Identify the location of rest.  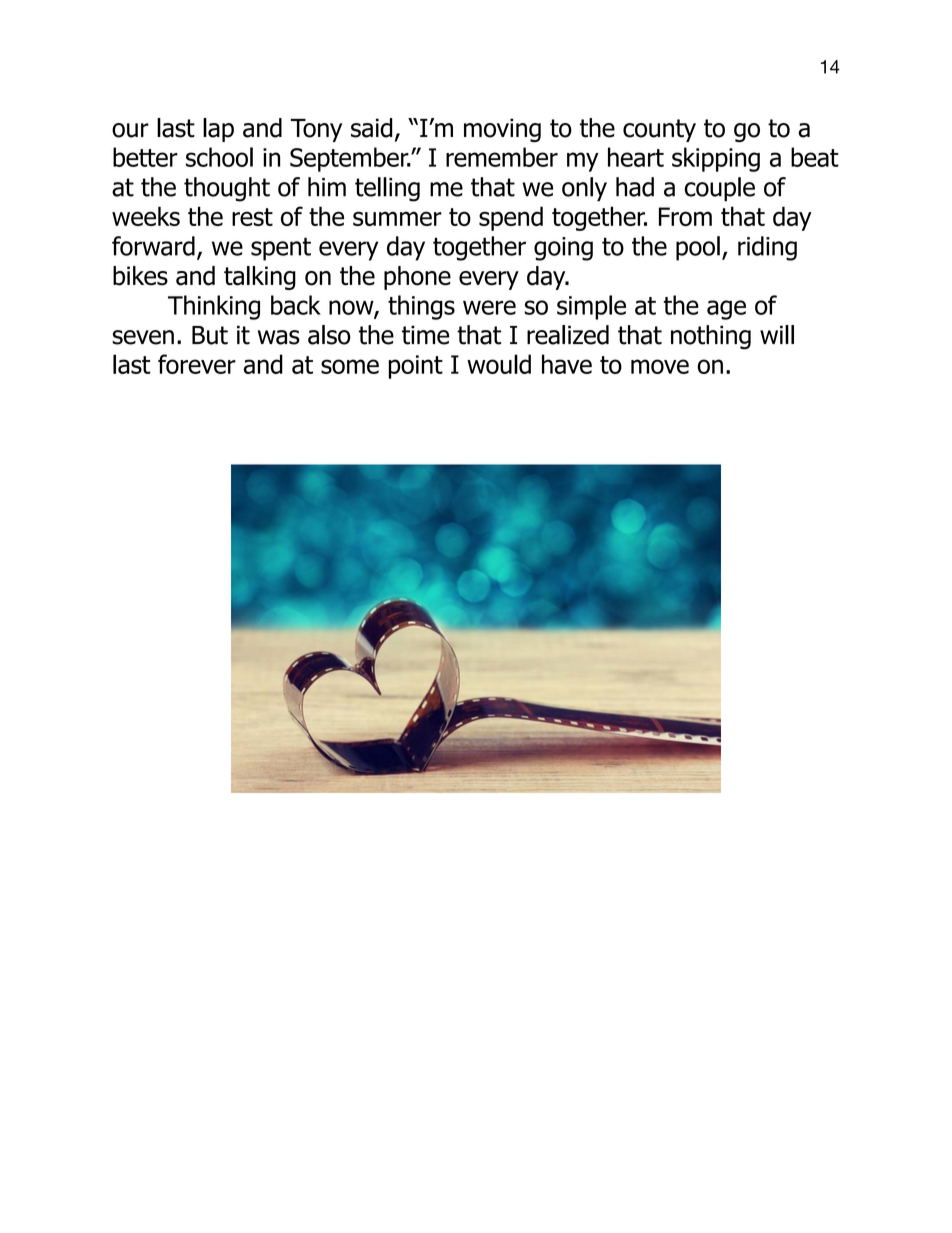
(252, 217).
